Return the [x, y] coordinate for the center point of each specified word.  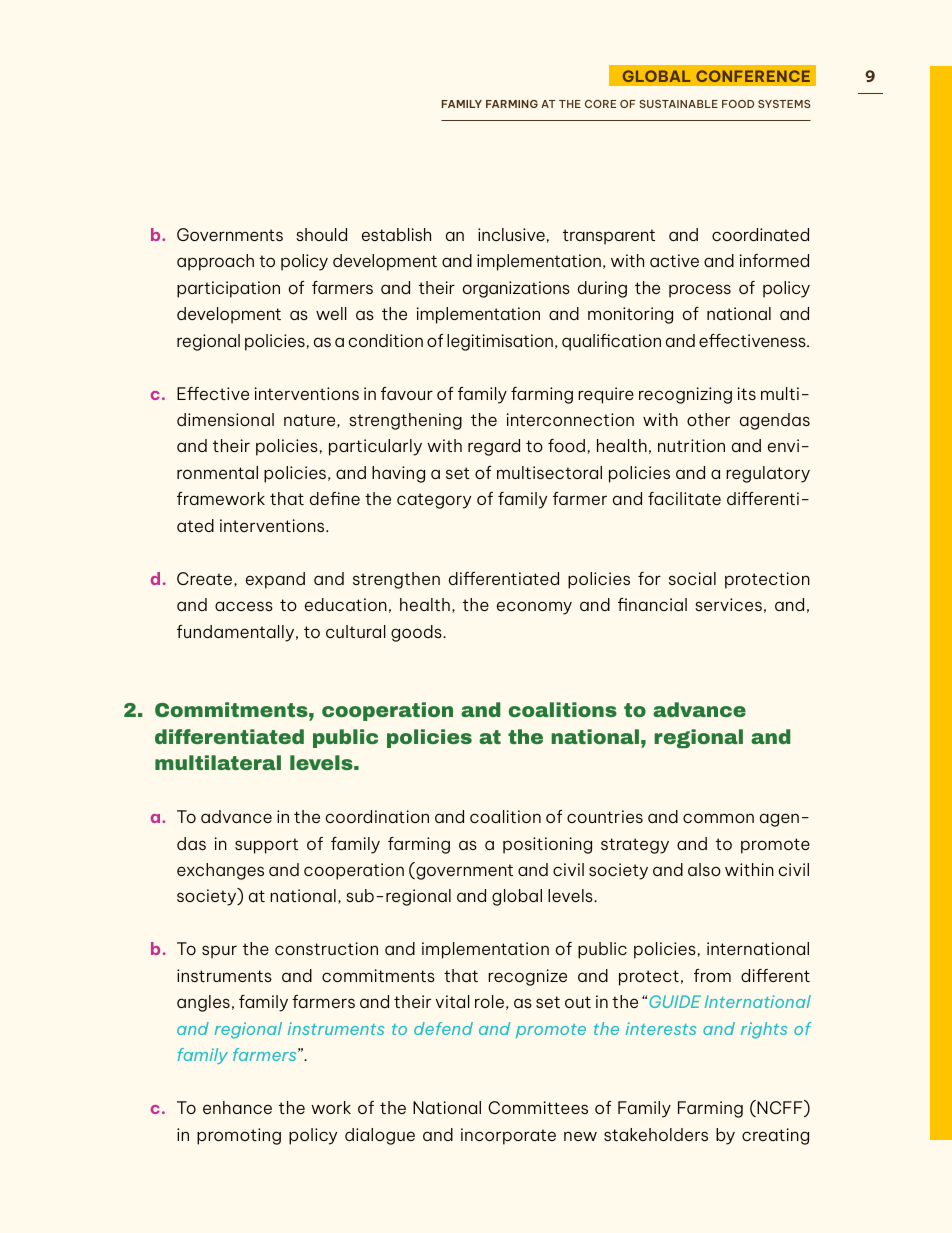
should [321, 234]
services [728, 604]
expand [275, 580]
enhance [237, 1107]
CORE [600, 104]
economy [534, 608]
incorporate [508, 1136]
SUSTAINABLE [679, 104]
